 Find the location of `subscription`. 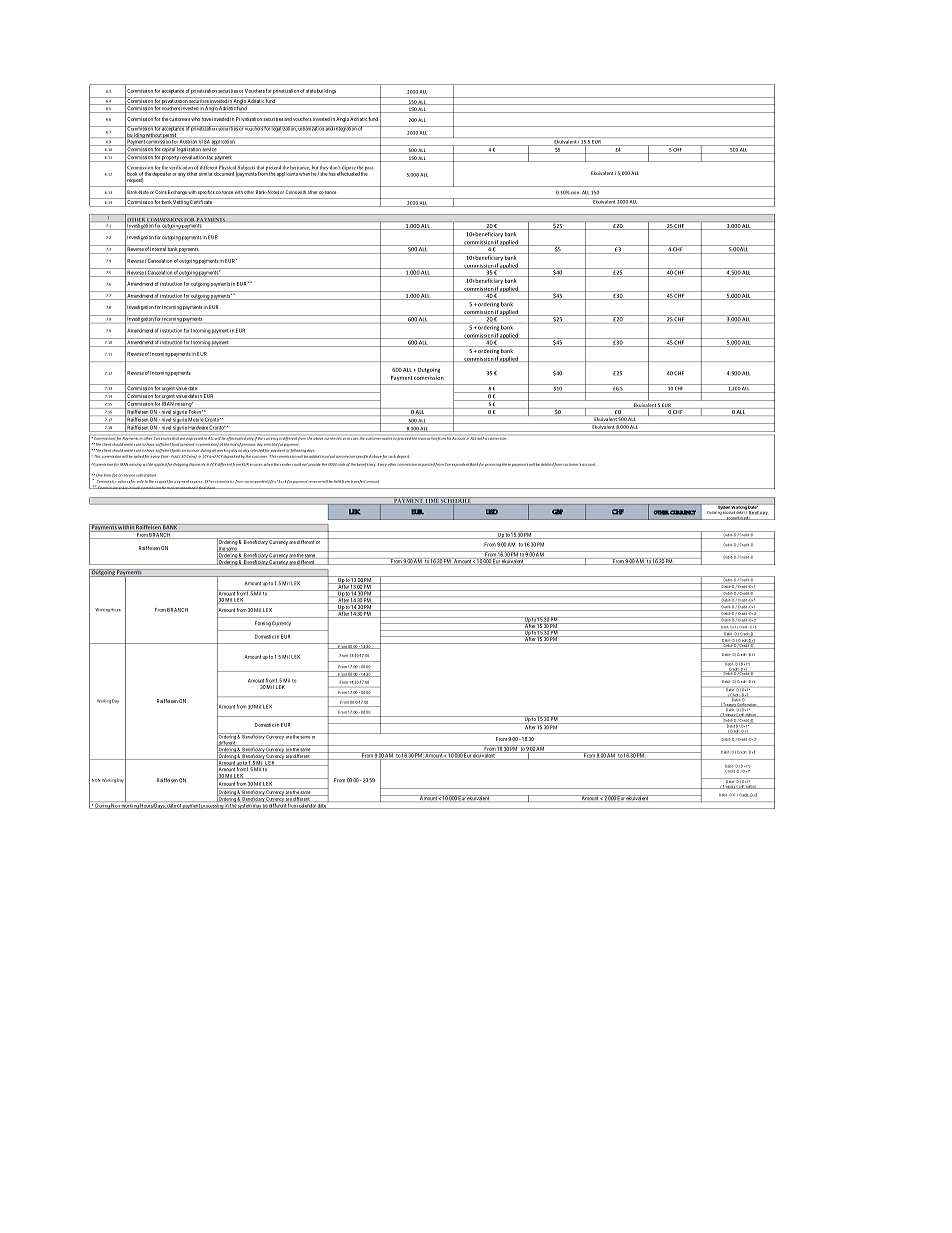

subscription is located at coordinates (146, 475).
